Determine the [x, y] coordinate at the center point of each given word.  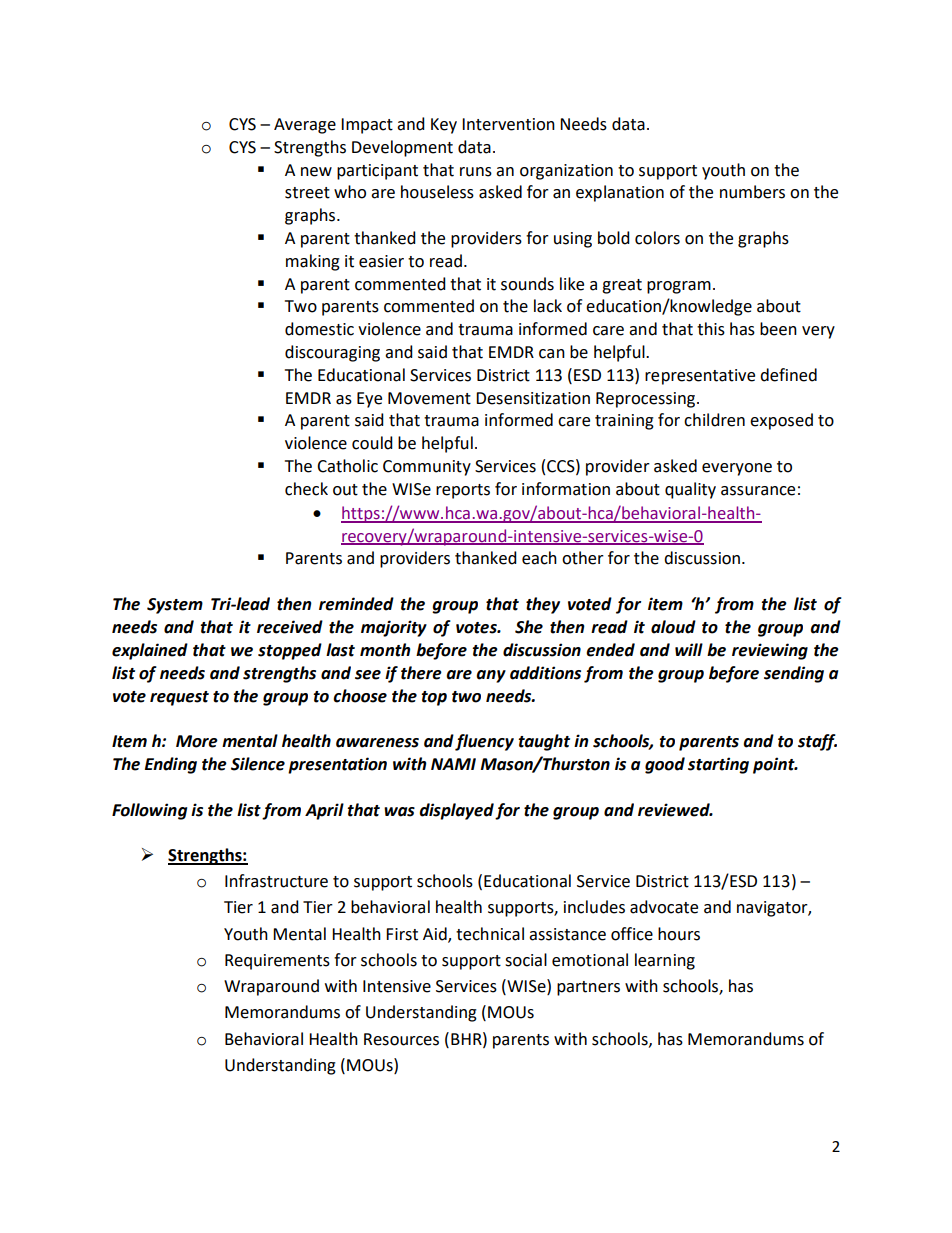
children [714, 420]
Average [305, 126]
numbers [752, 192]
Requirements [277, 962]
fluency [484, 742]
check [306, 489]
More [197, 741]
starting [718, 765]
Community [427, 468]
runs [476, 172]
